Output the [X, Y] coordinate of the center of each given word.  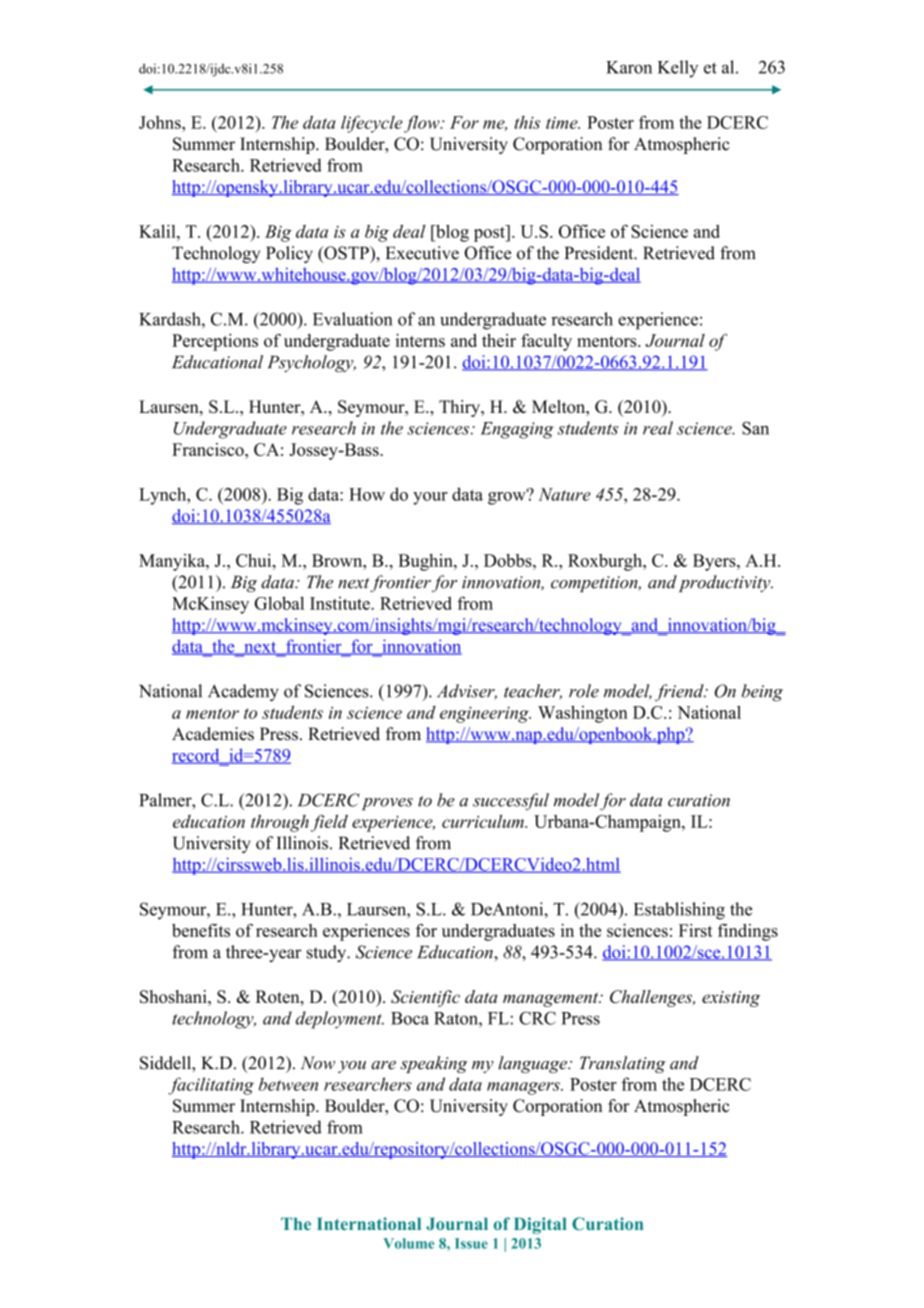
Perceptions [215, 342]
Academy [243, 692]
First [696, 930]
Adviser [467, 692]
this [527, 122]
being [762, 693]
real [658, 428]
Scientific [425, 998]
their [499, 340]
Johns [161, 122]
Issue [471, 1243]
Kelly [678, 69]
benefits [201, 930]
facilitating [211, 1086]
